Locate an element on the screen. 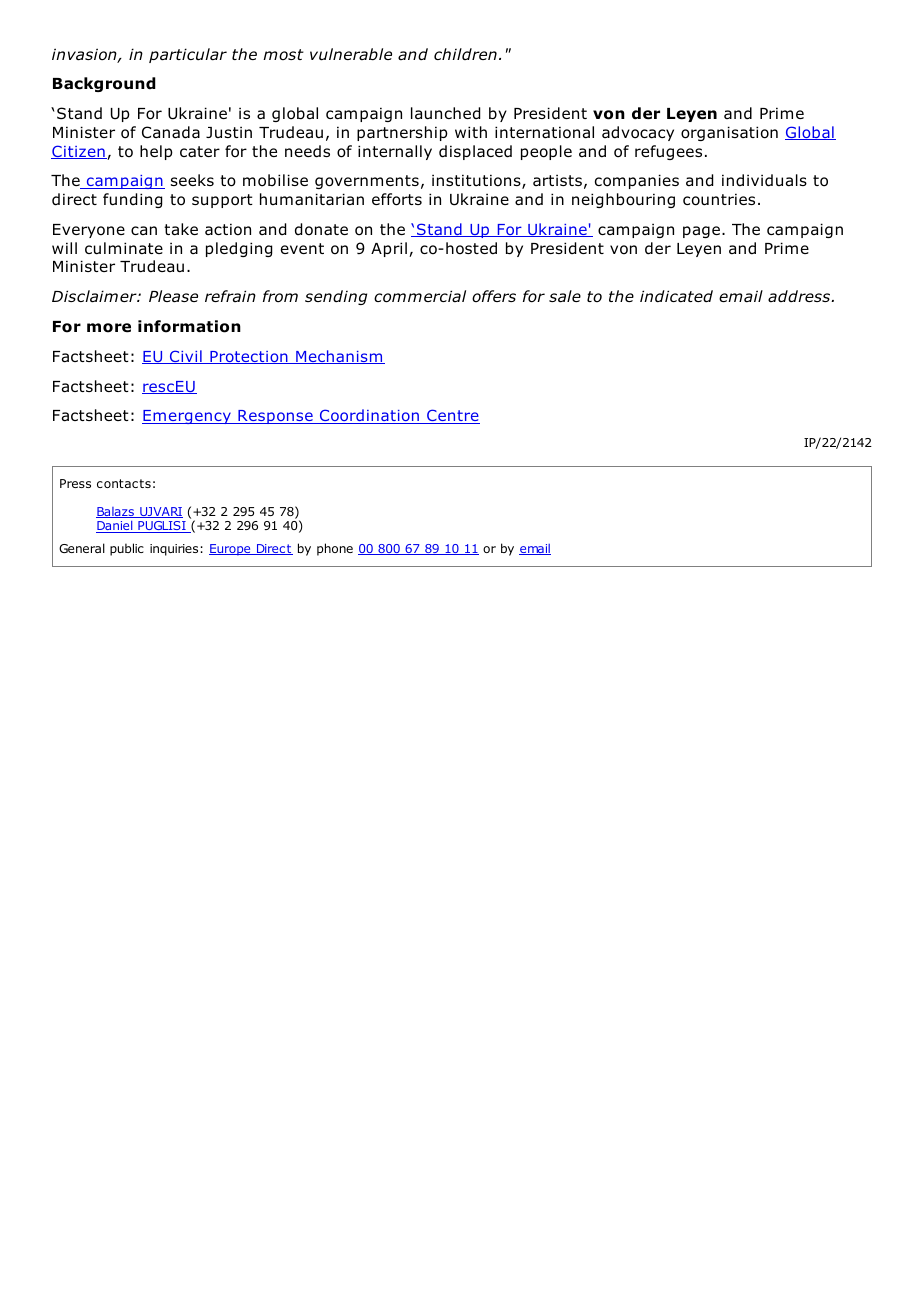 The height and width of the screenshot is (1308, 924). phone is located at coordinates (335, 549).
